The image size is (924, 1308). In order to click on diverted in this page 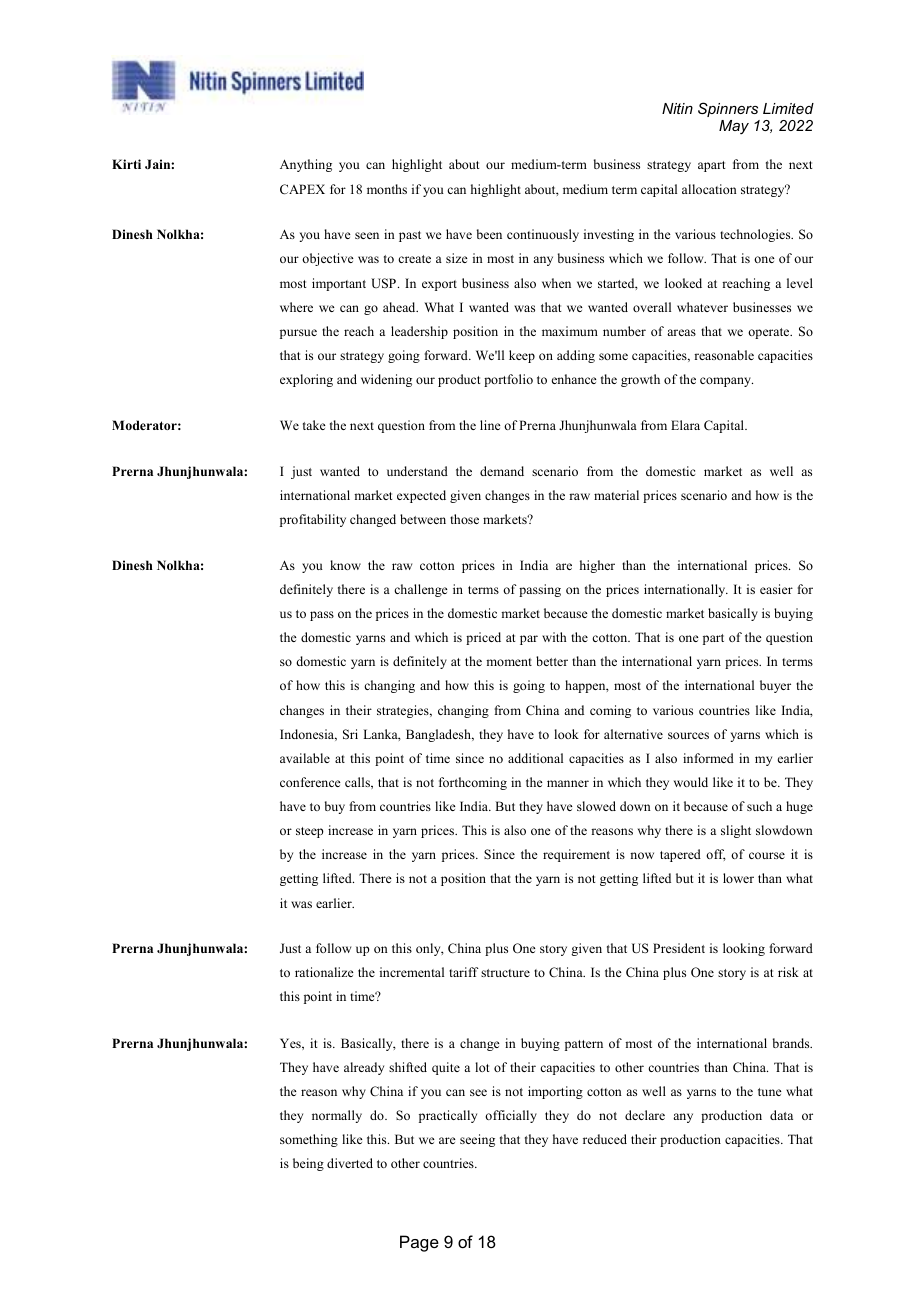, I will do `click(350, 1163)`.
